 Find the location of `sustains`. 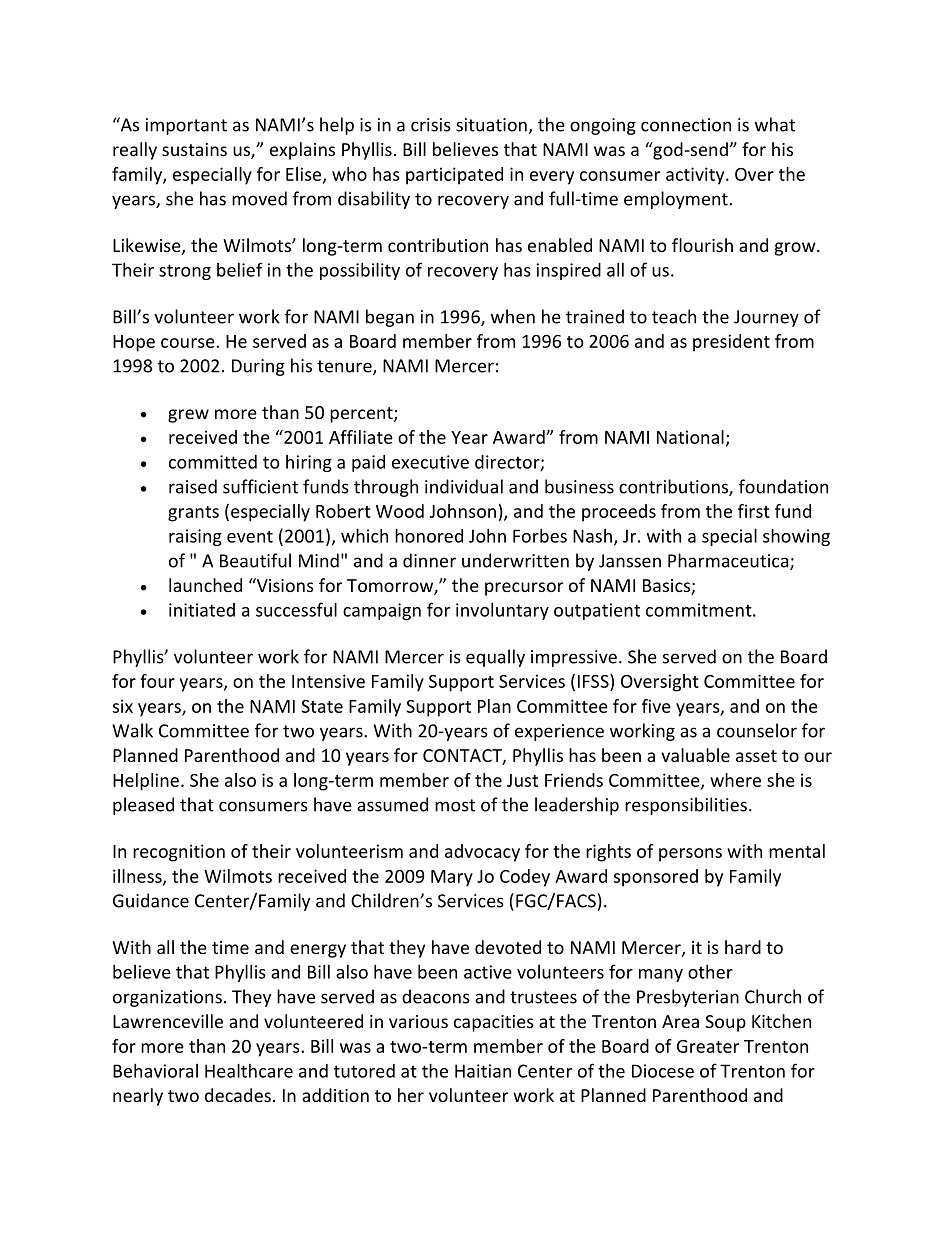

sustains is located at coordinates (194, 149).
